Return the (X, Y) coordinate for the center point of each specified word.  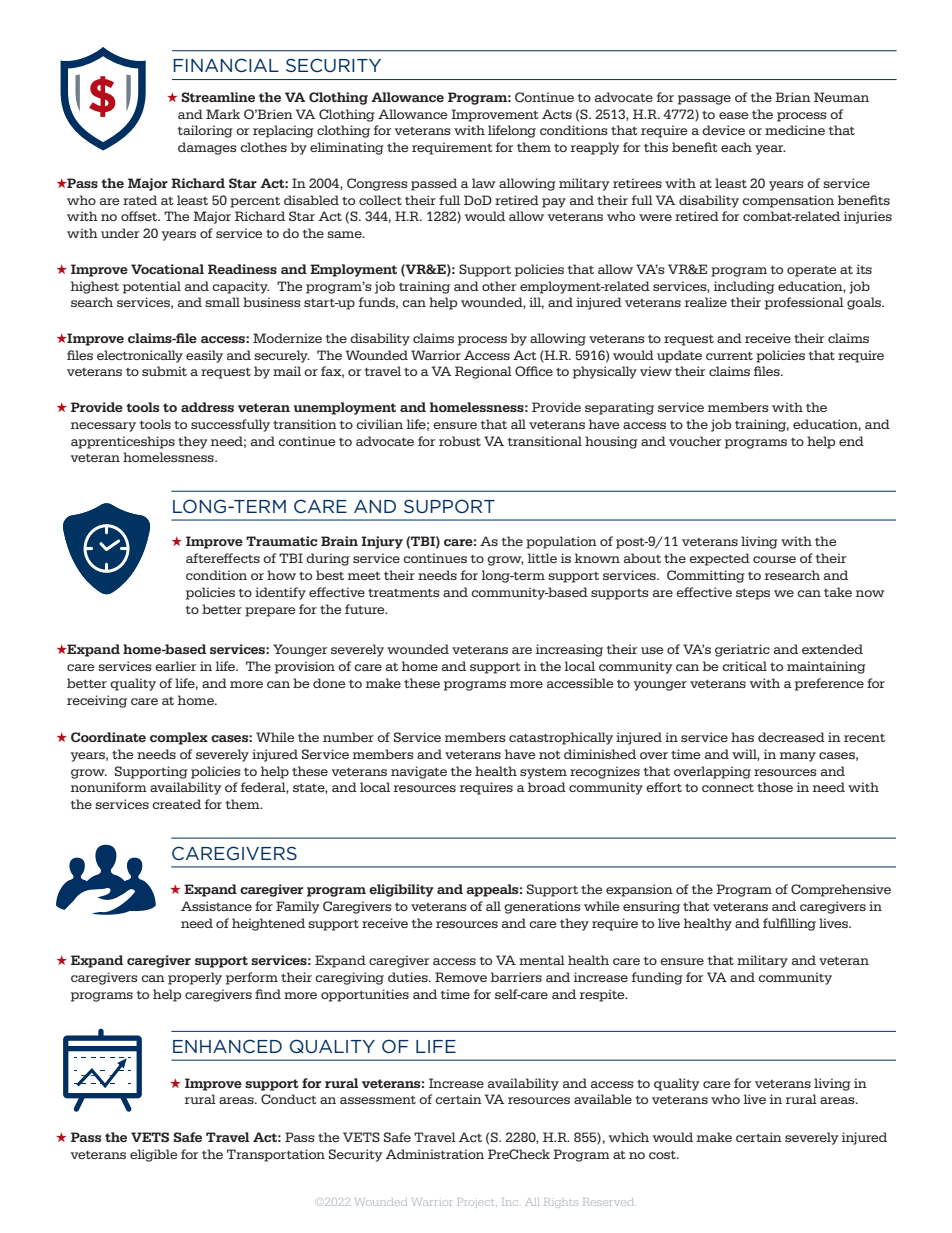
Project (477, 1202)
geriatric (742, 650)
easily (204, 356)
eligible (154, 1155)
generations (542, 907)
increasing (569, 650)
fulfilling (789, 924)
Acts (557, 114)
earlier (175, 666)
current (729, 356)
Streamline (218, 97)
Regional (483, 372)
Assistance (216, 906)
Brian (793, 97)
